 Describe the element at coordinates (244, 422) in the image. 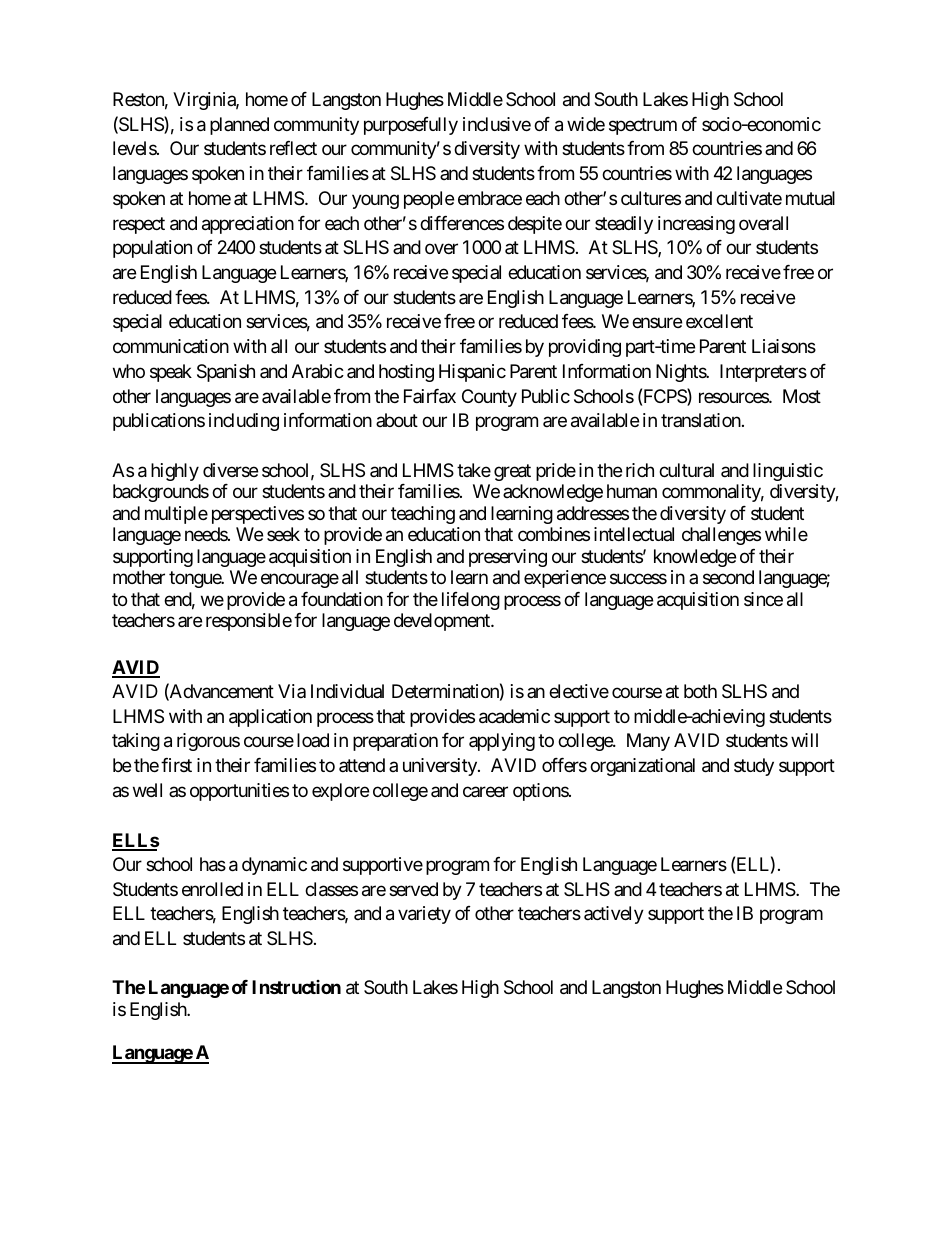

I see `including` at that location.
